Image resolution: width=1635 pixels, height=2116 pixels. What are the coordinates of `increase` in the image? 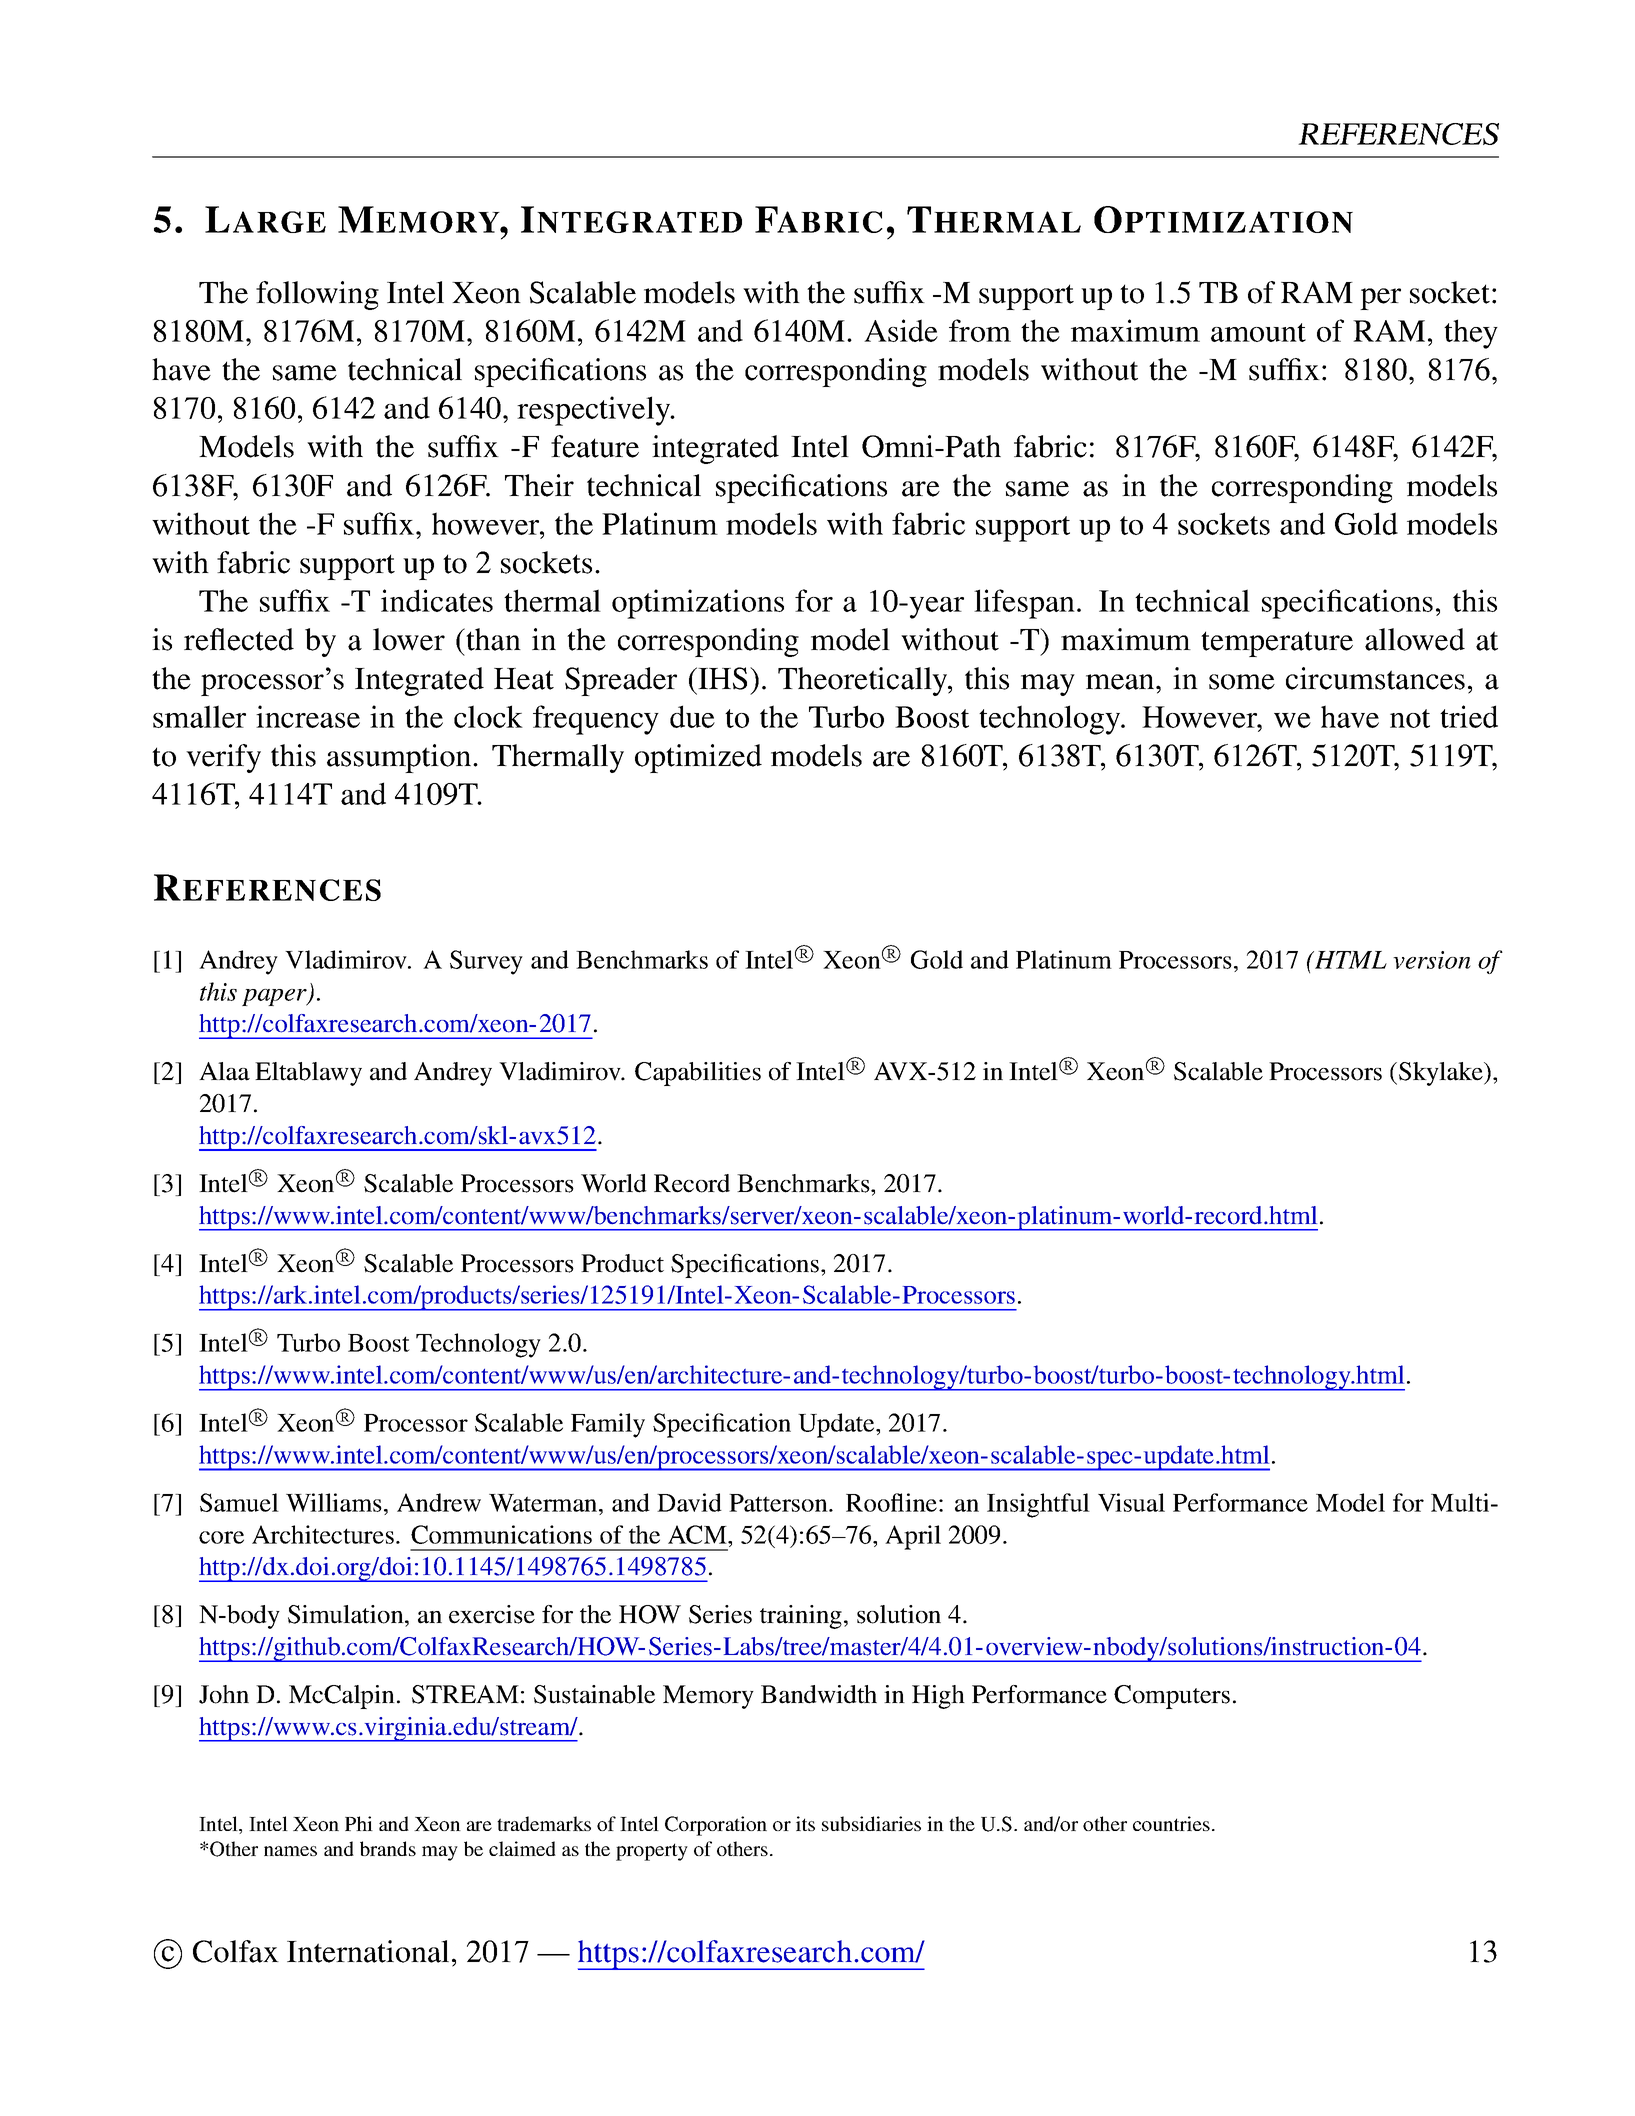 It's located at (308, 716).
